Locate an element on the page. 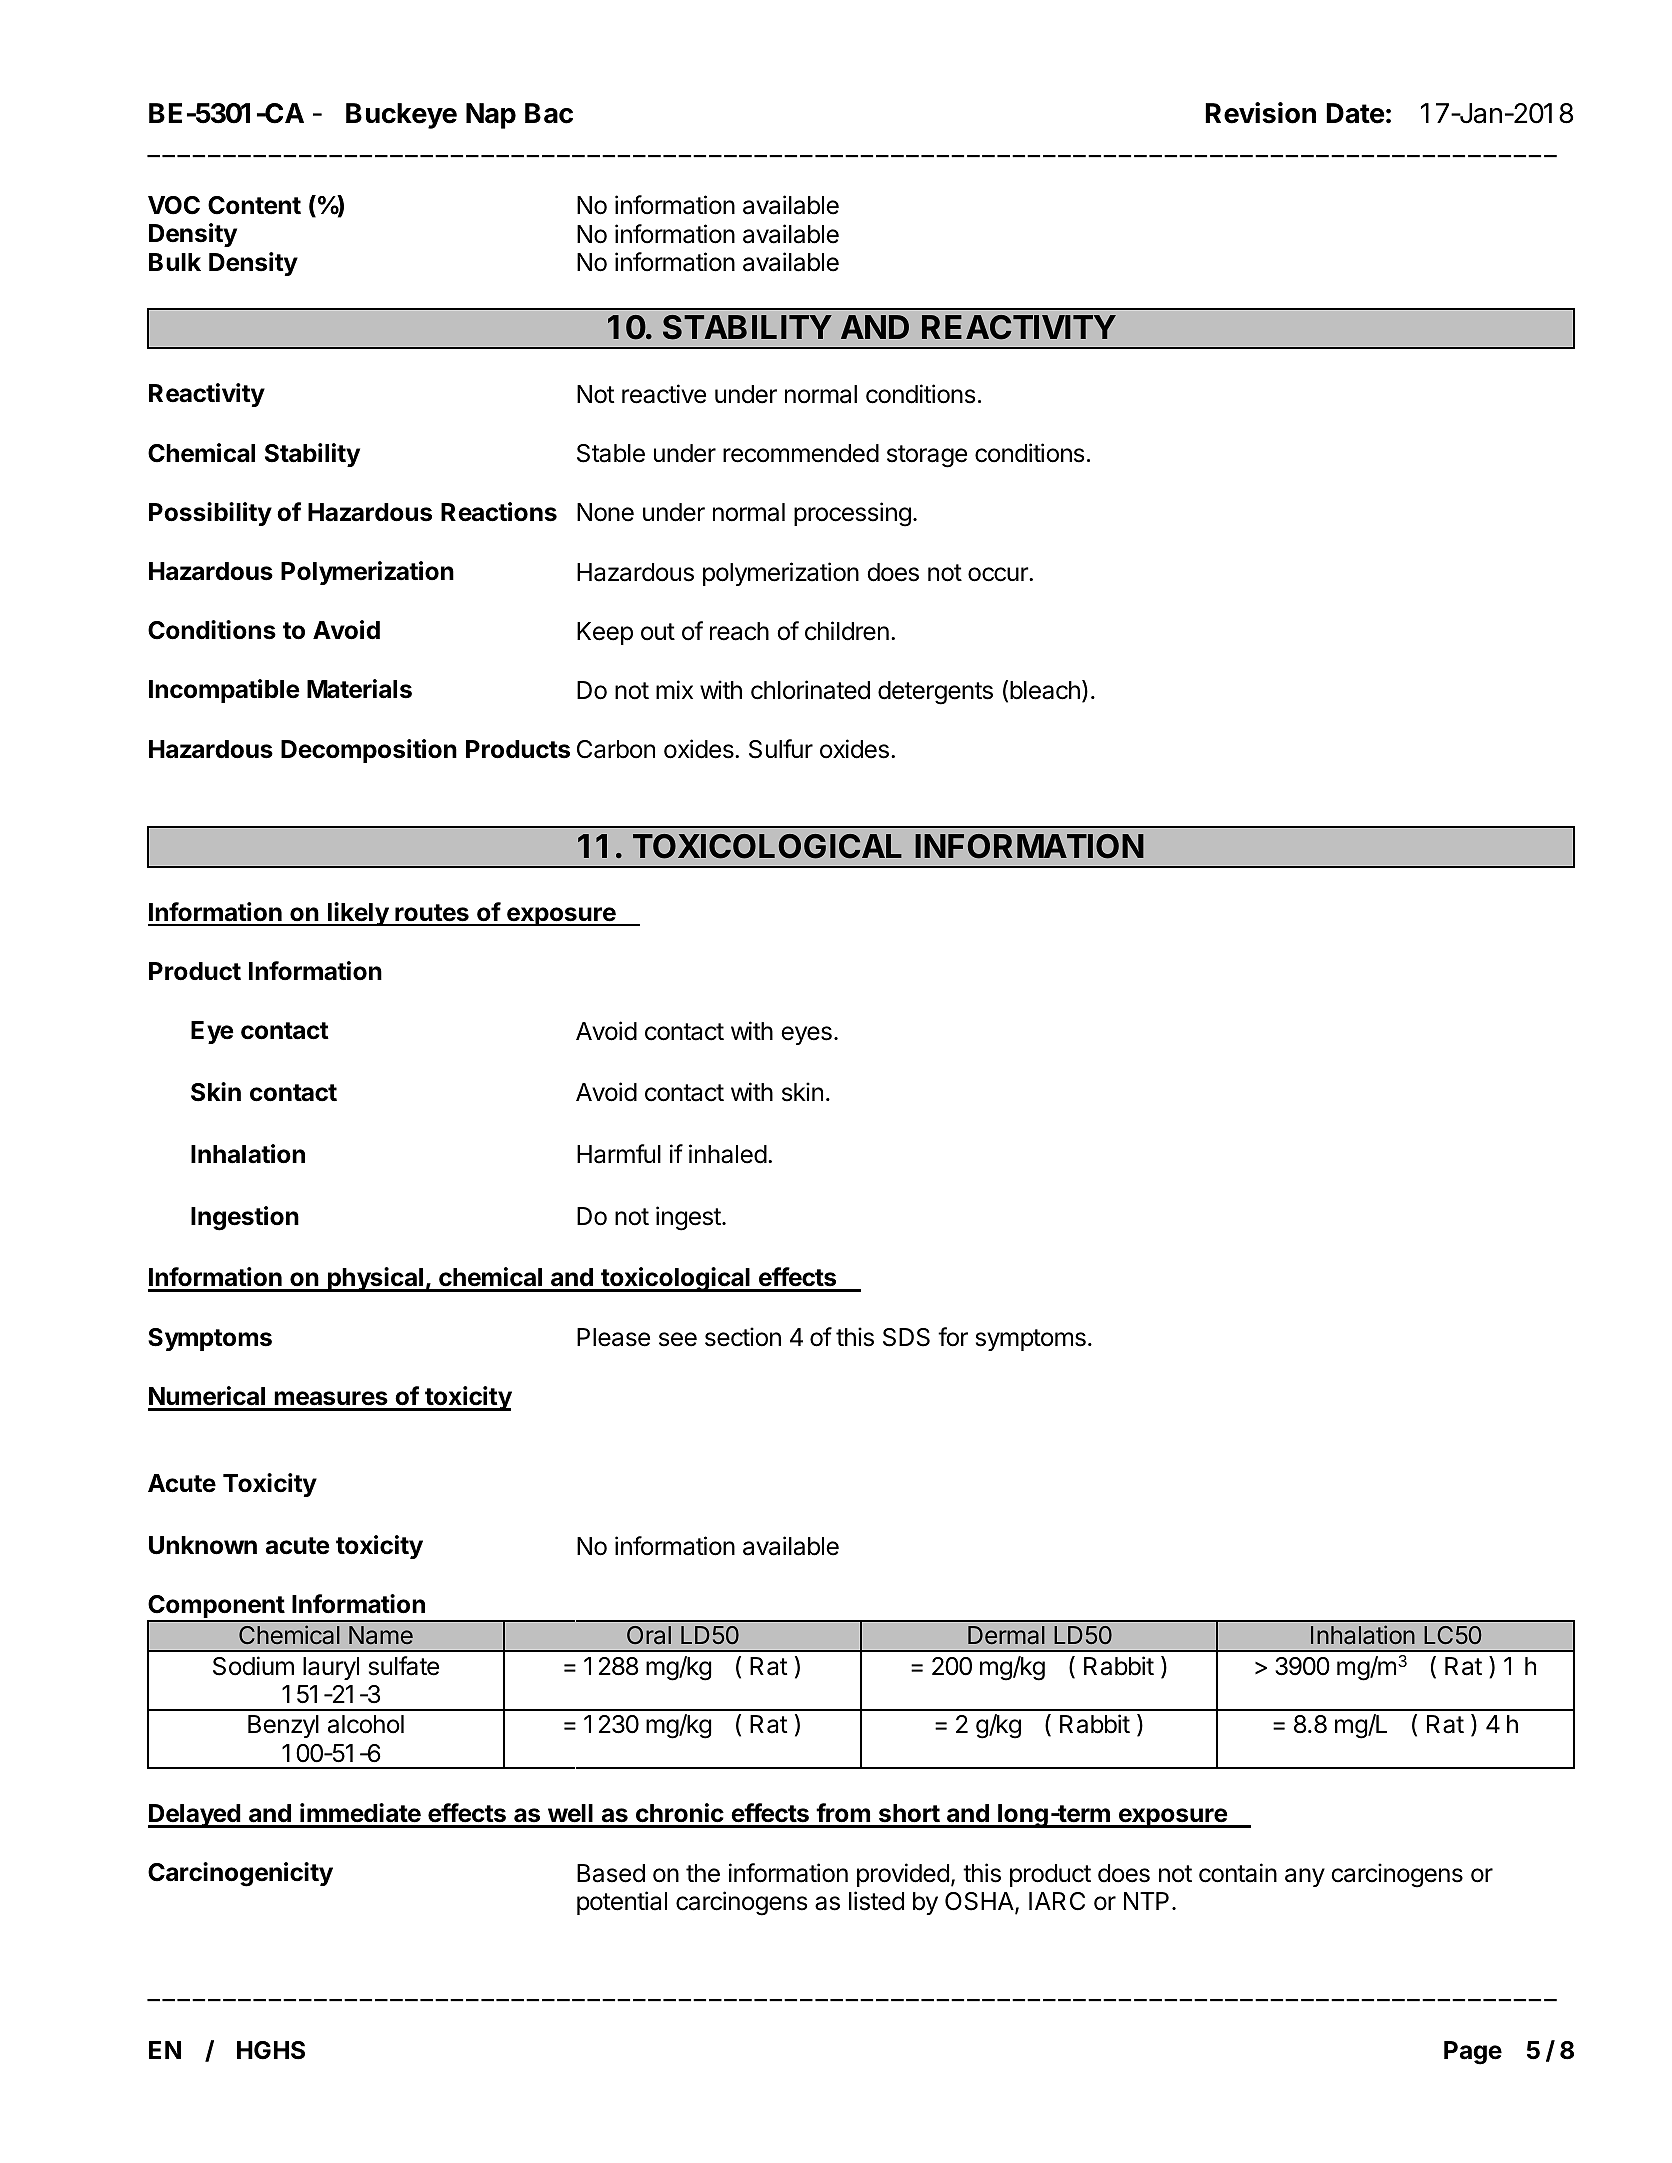 This image has width=1672, height=2163. Date is located at coordinates (1355, 113).
